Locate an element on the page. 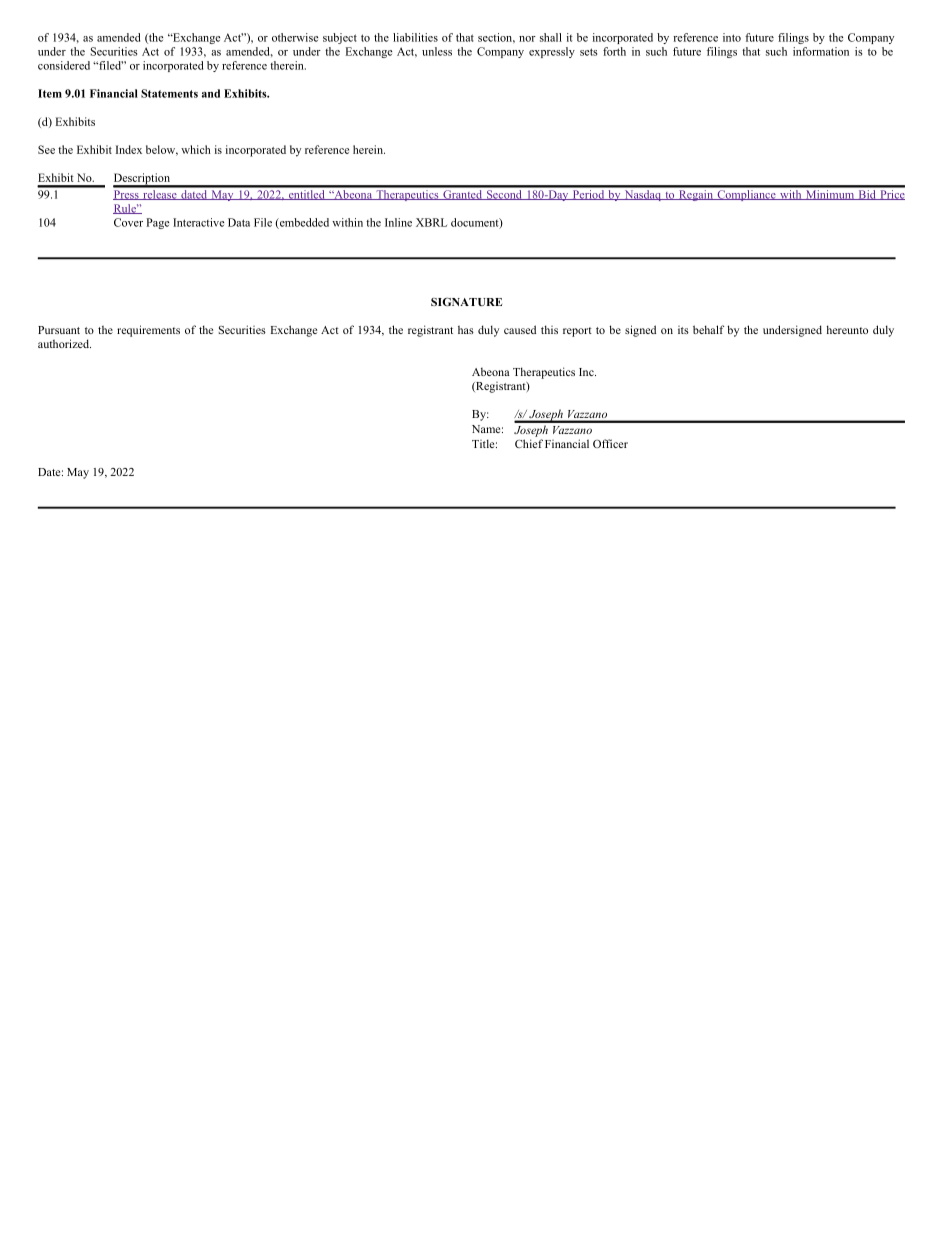 The height and width of the image is (1233, 952). considered is located at coordinates (64, 65).
